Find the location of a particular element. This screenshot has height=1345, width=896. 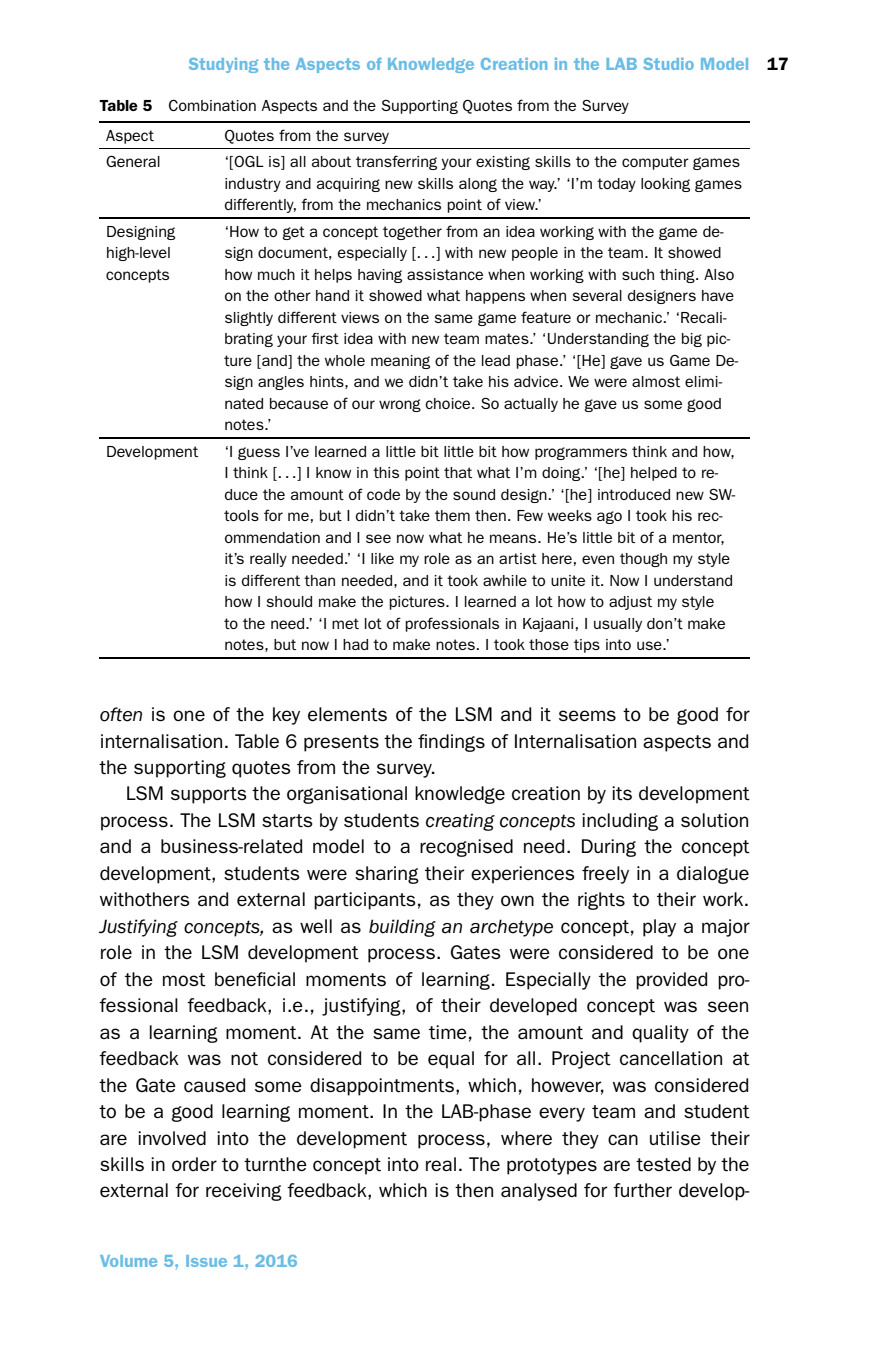

Issue is located at coordinates (206, 1261).
